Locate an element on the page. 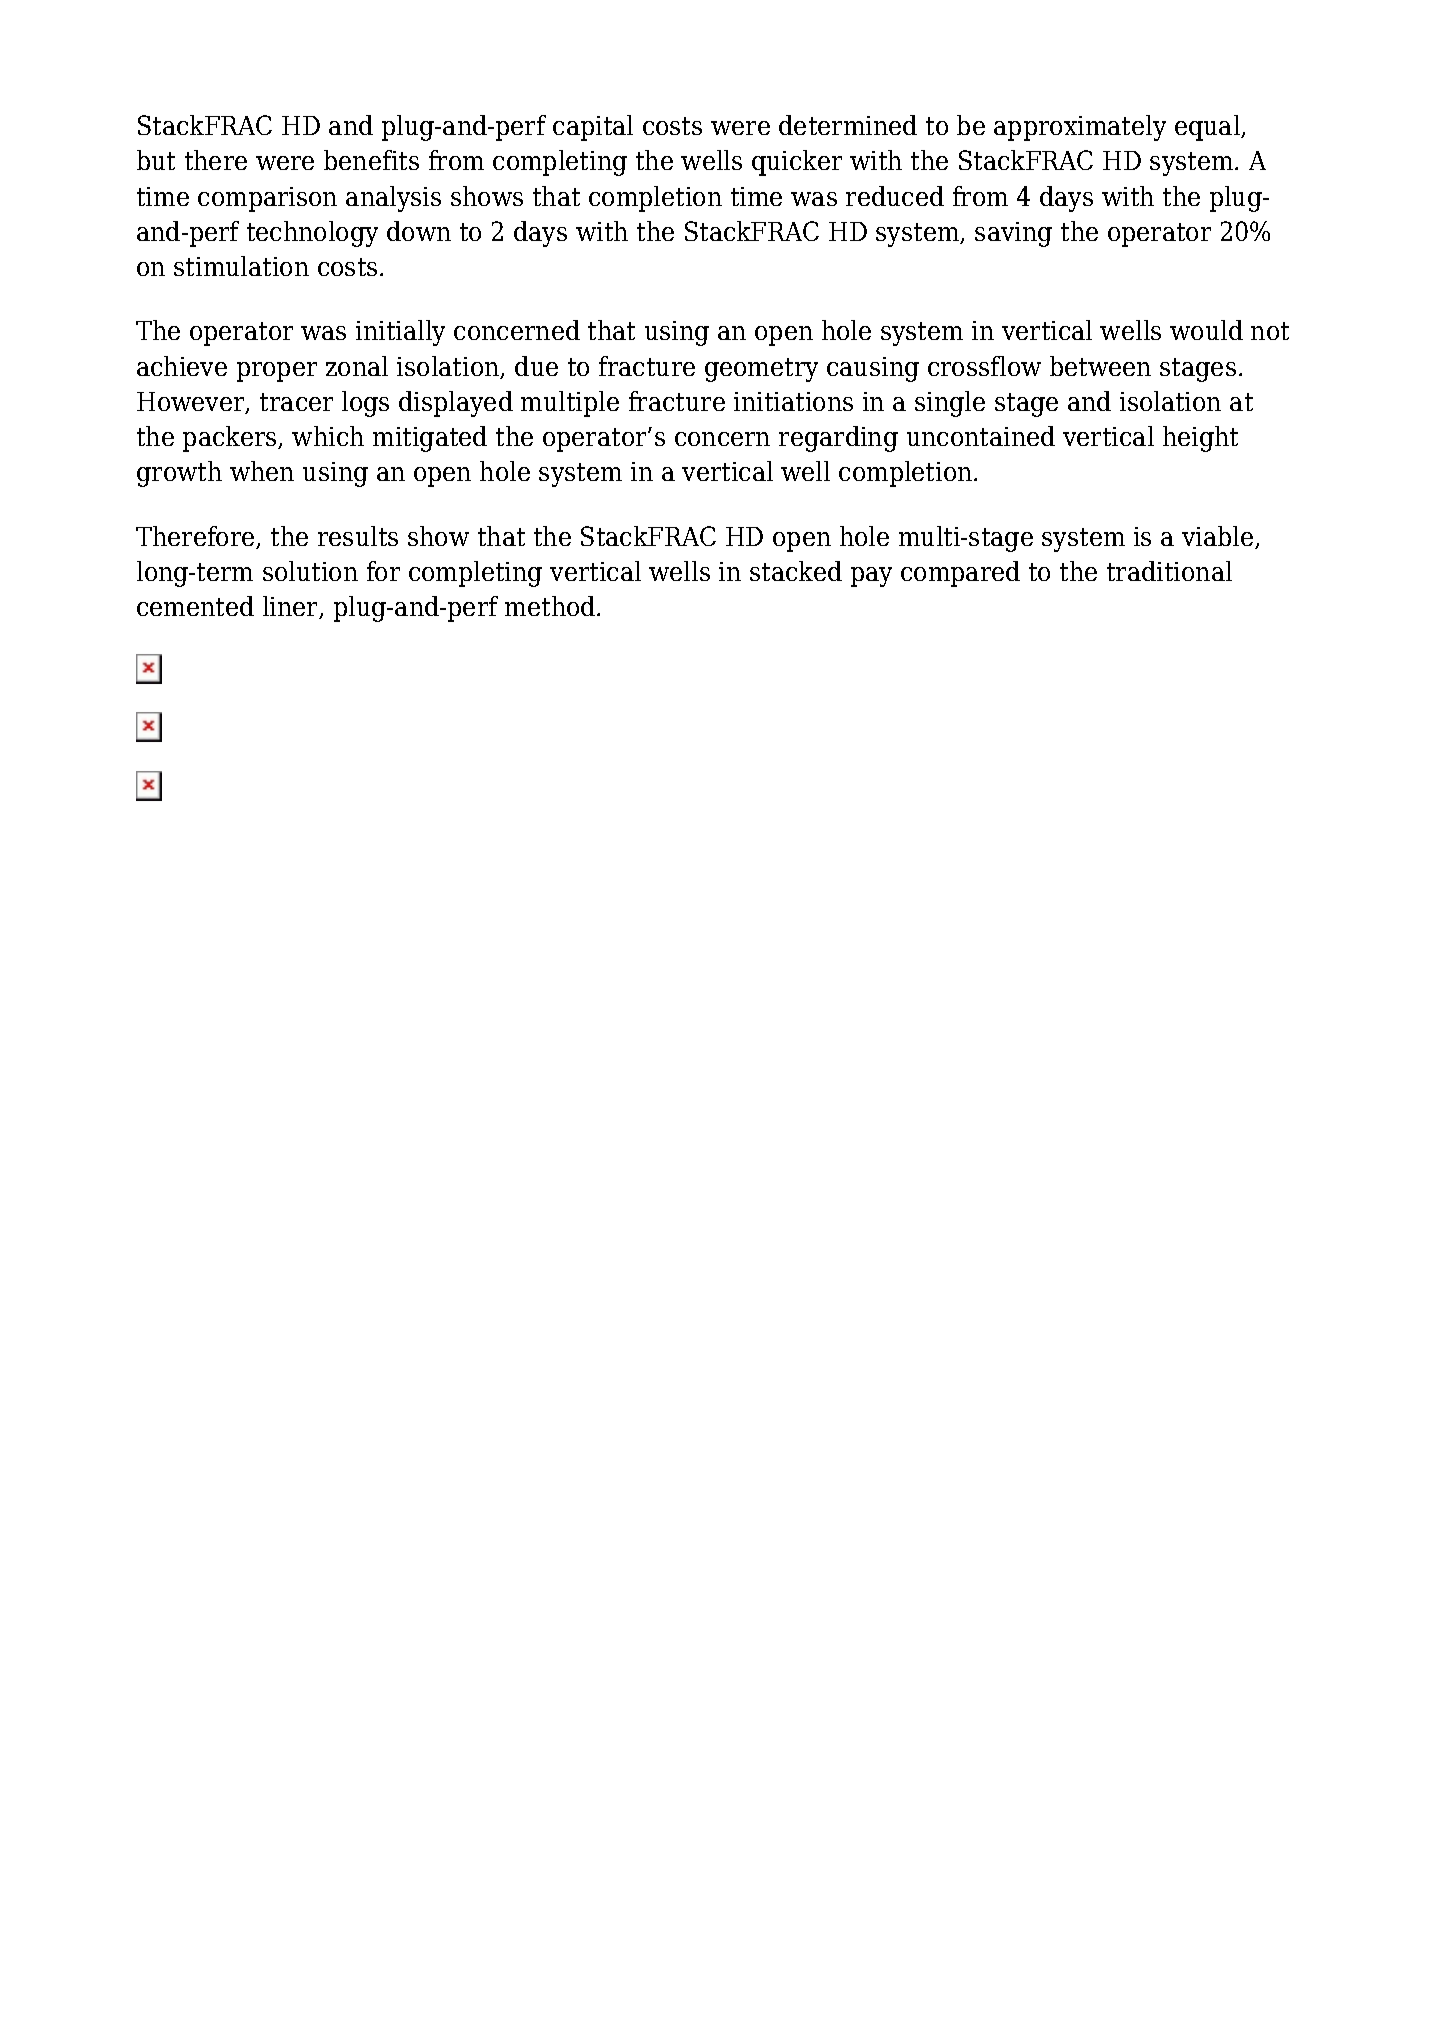 The height and width of the page is (2025, 1432). proper is located at coordinates (277, 372).
